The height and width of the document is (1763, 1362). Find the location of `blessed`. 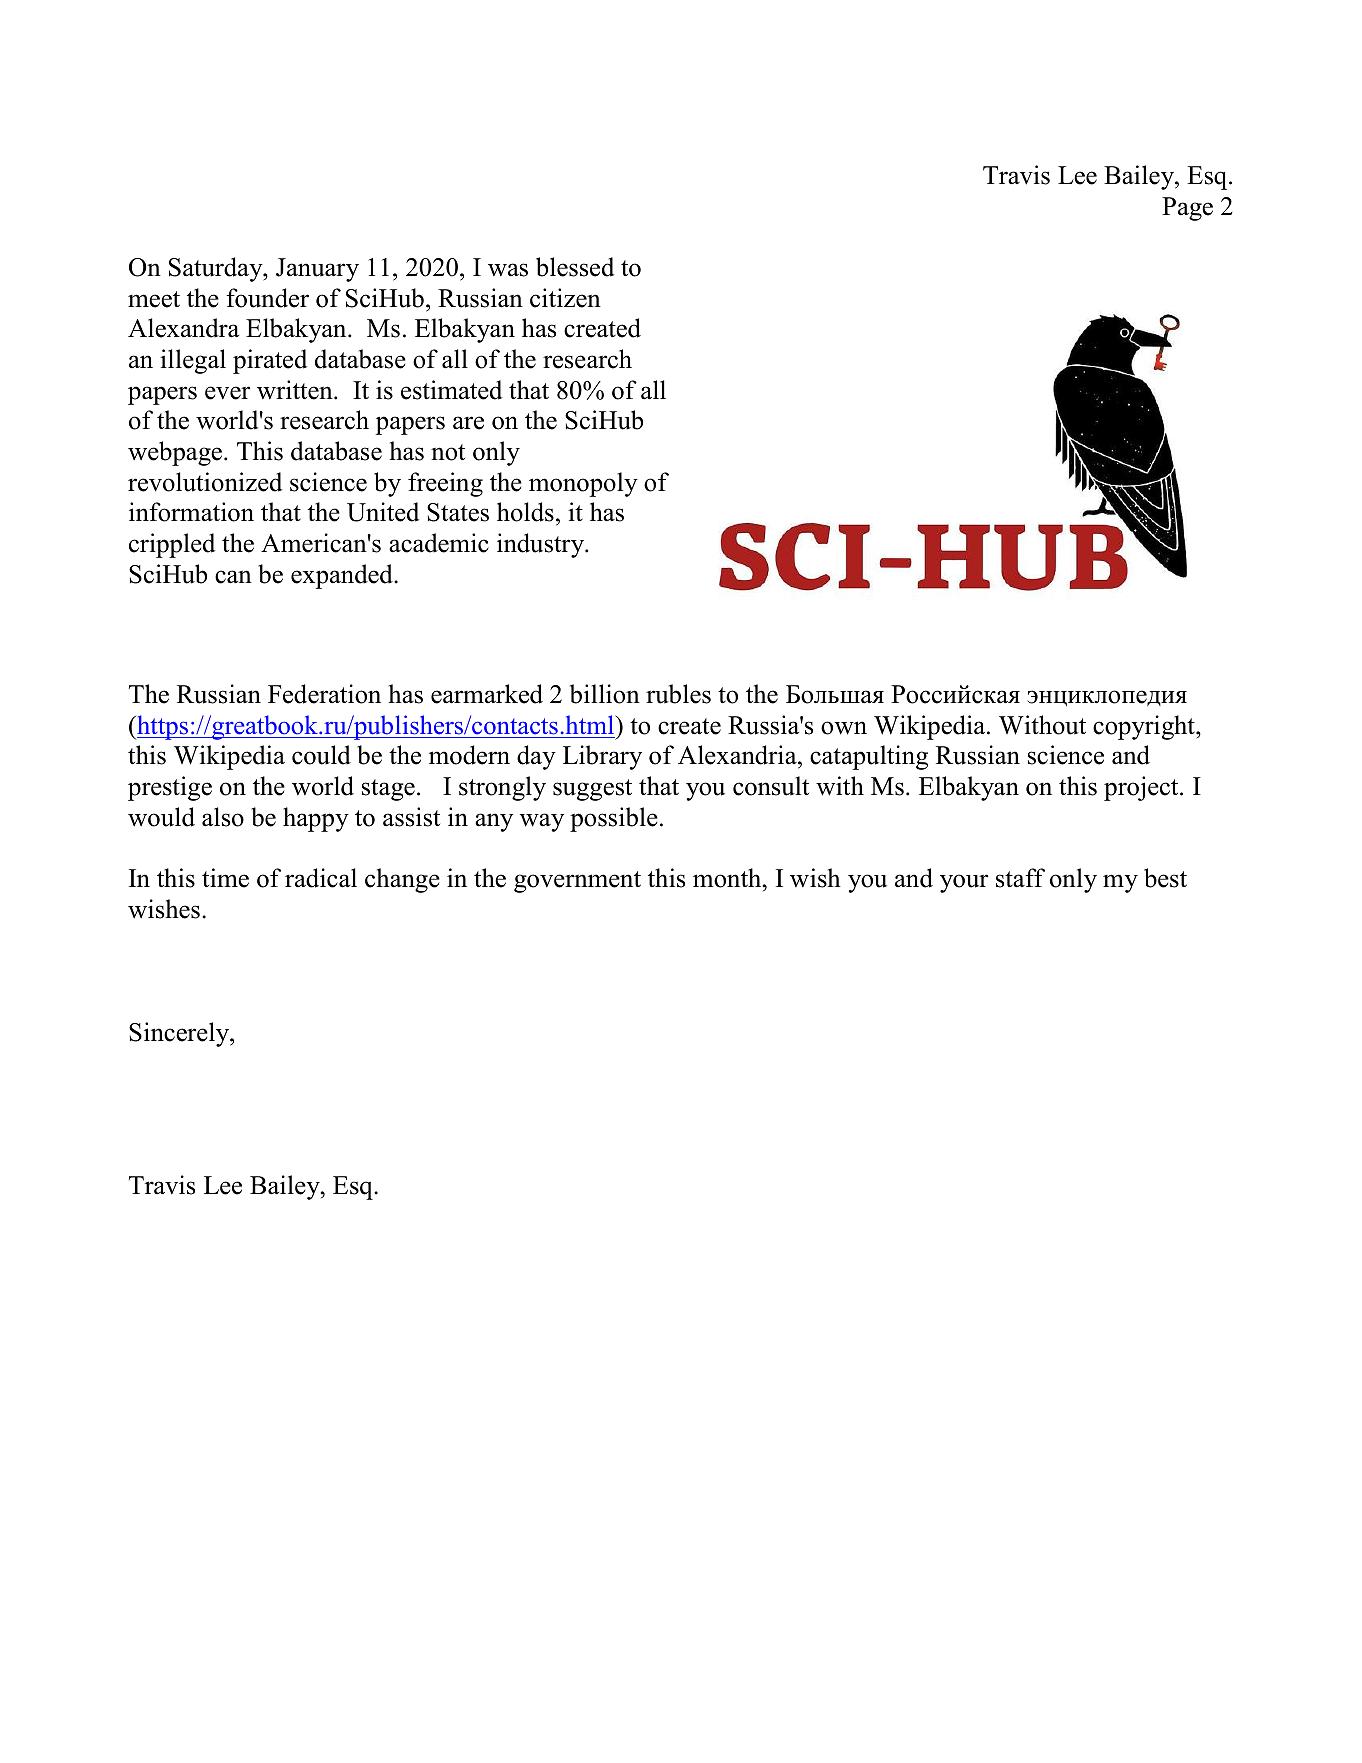

blessed is located at coordinates (575, 267).
